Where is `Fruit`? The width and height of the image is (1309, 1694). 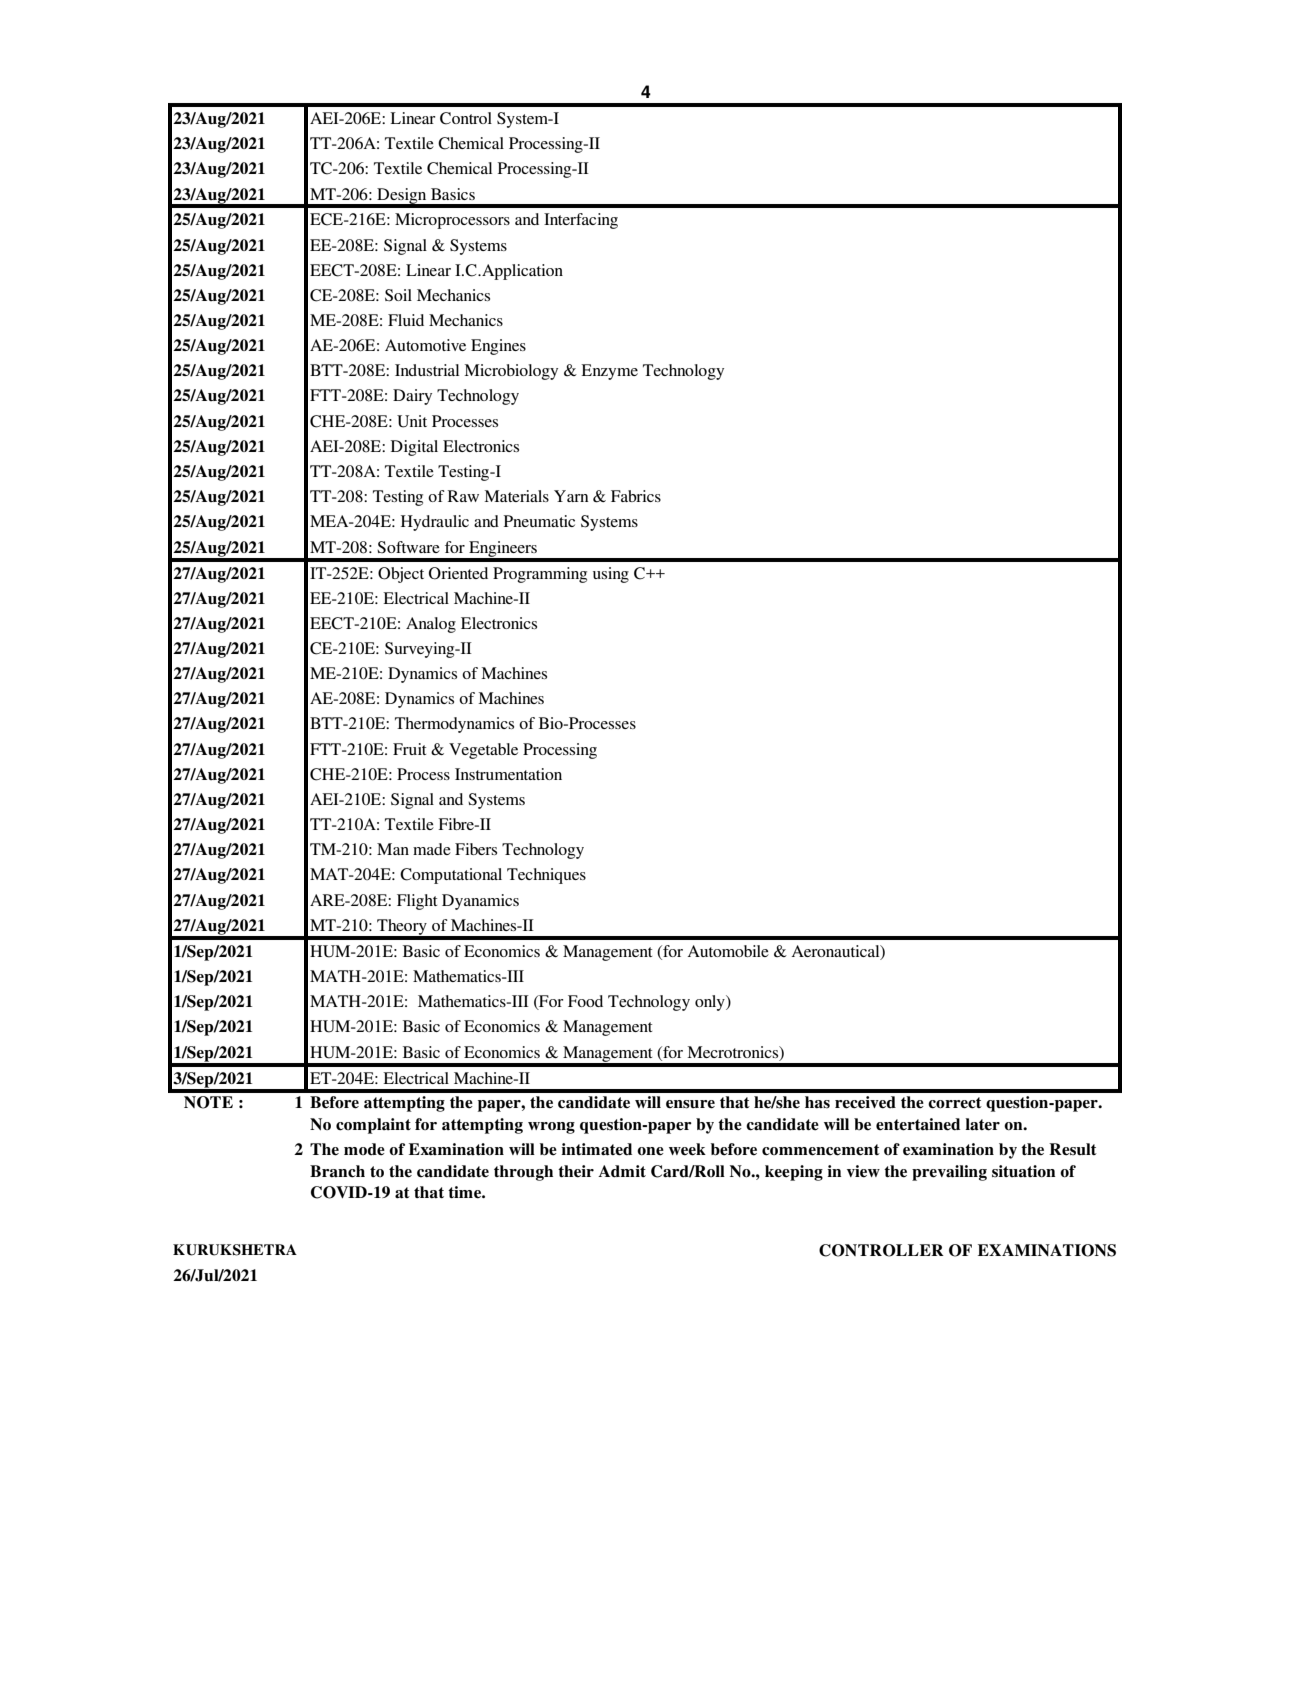
Fruit is located at coordinates (409, 749).
